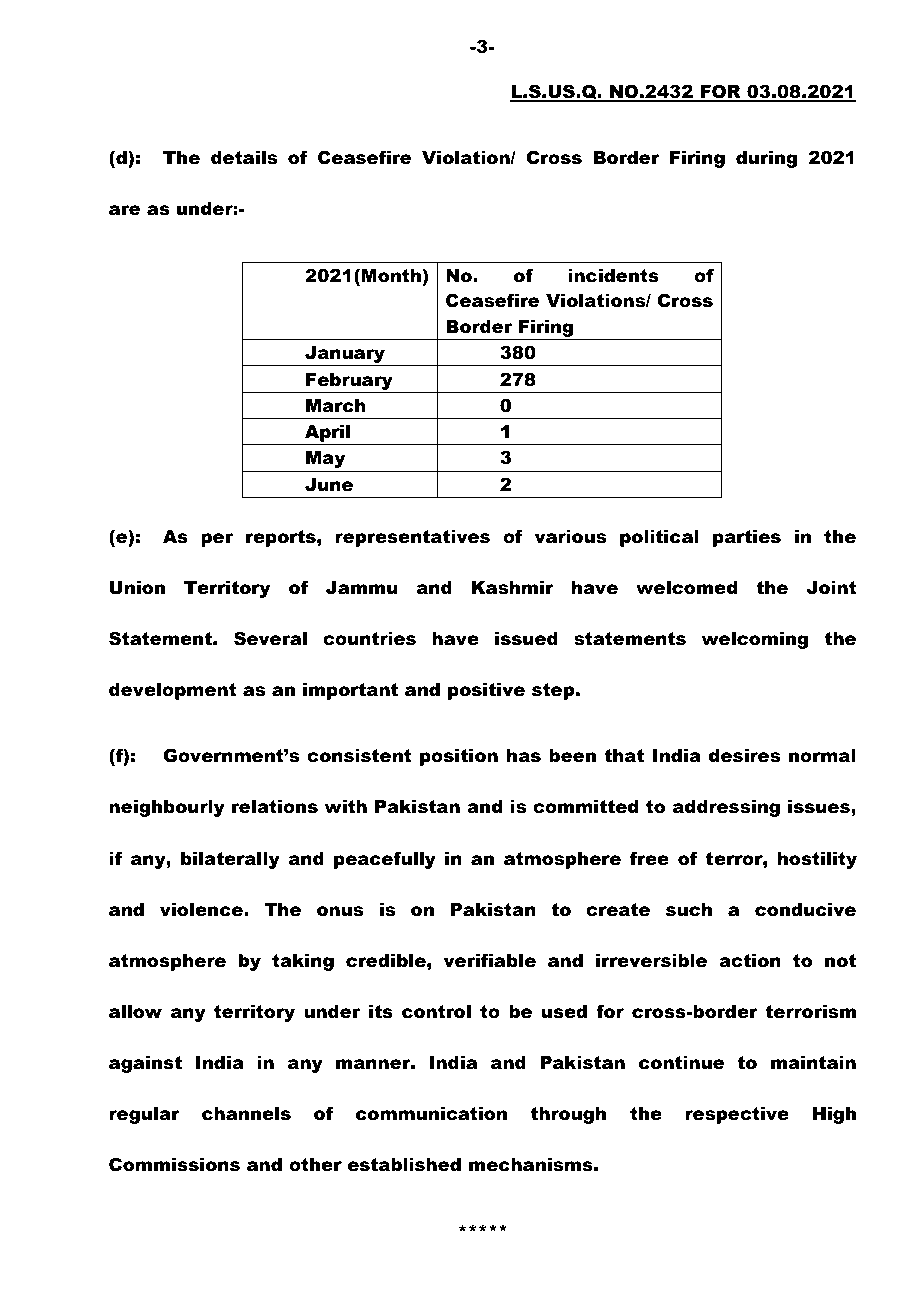  What do you see at coordinates (459, 757) in the screenshot?
I see `position` at bounding box center [459, 757].
